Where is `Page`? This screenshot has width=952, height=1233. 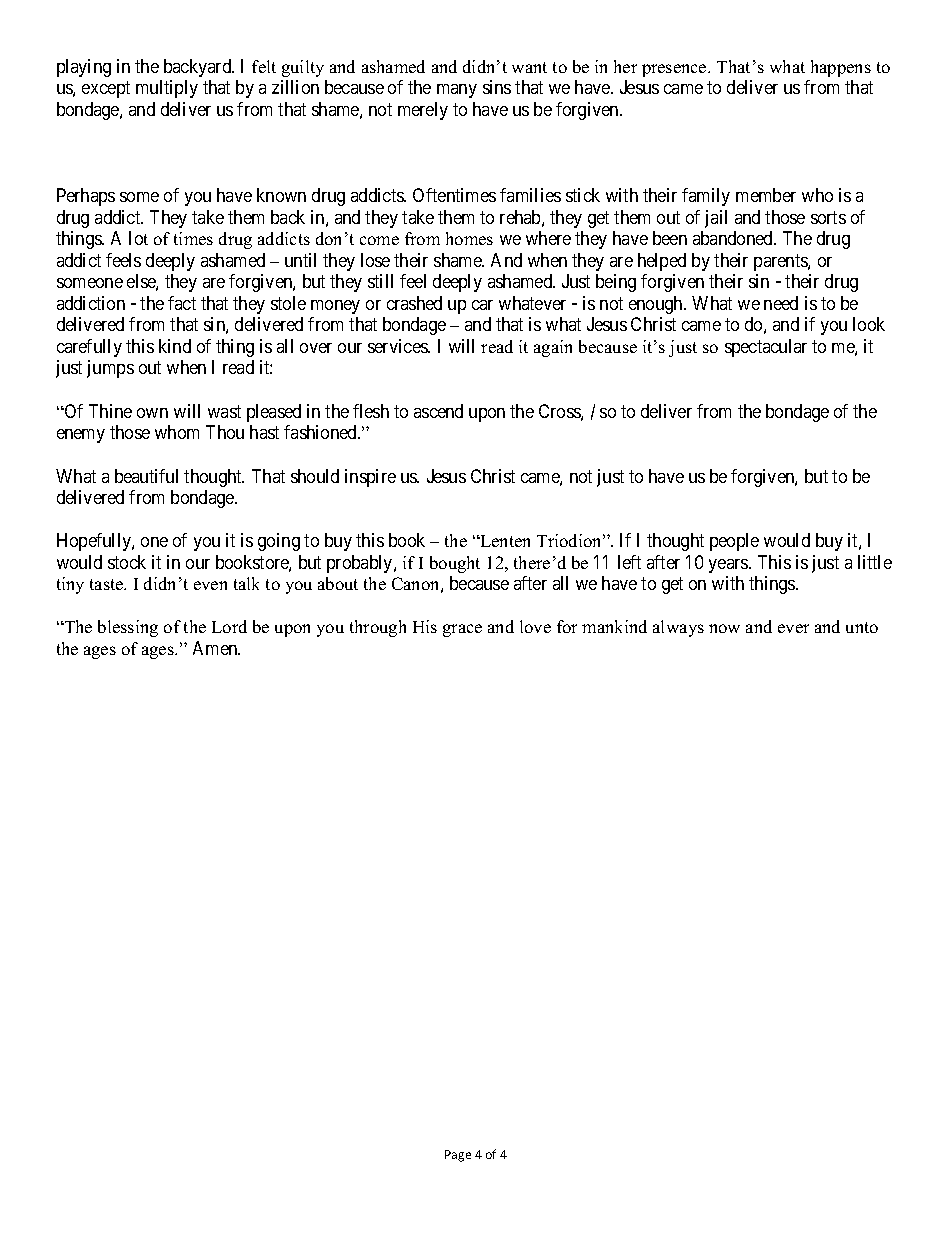 Page is located at coordinates (458, 1156).
